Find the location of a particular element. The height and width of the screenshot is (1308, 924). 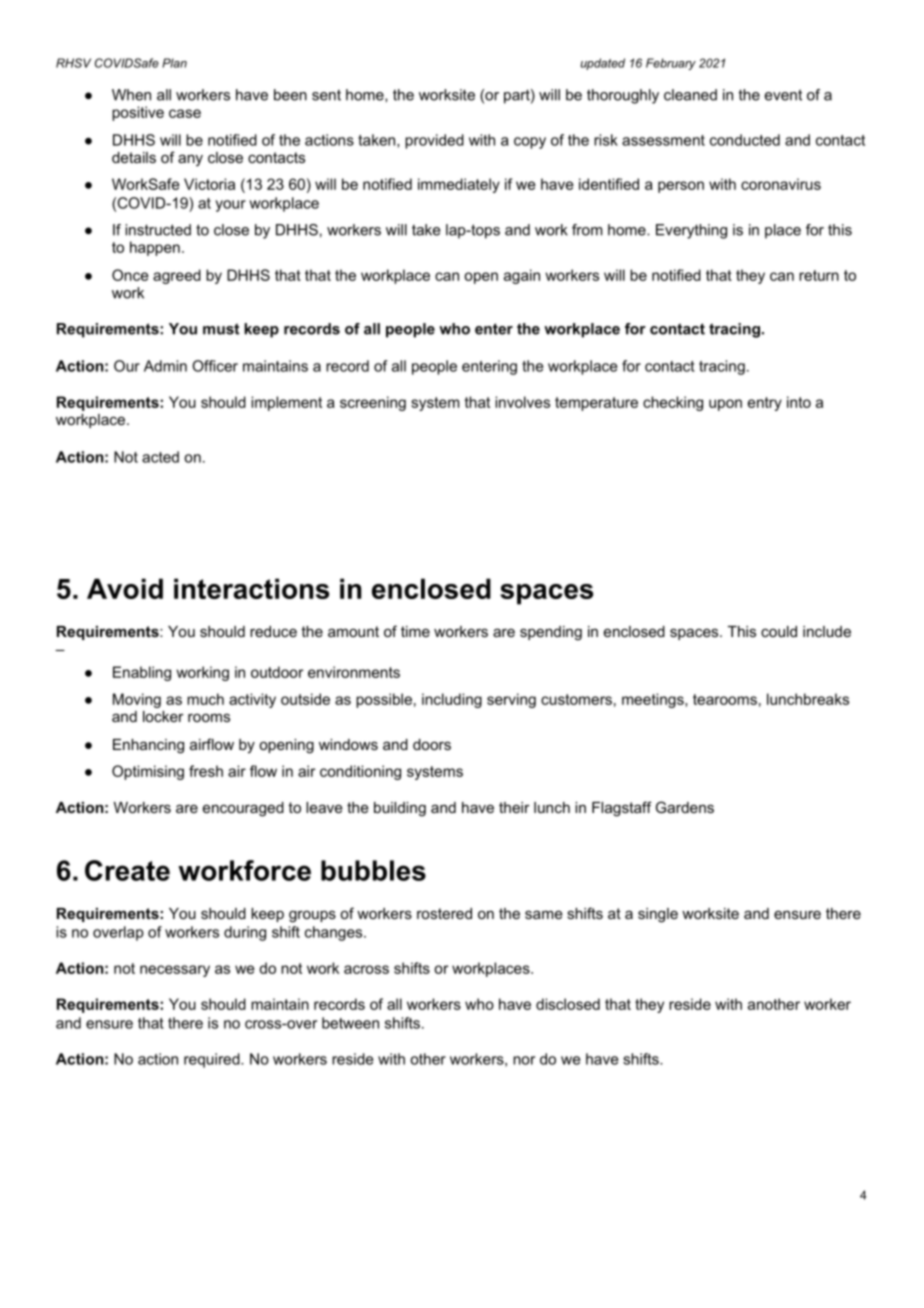

could is located at coordinates (779, 631).
